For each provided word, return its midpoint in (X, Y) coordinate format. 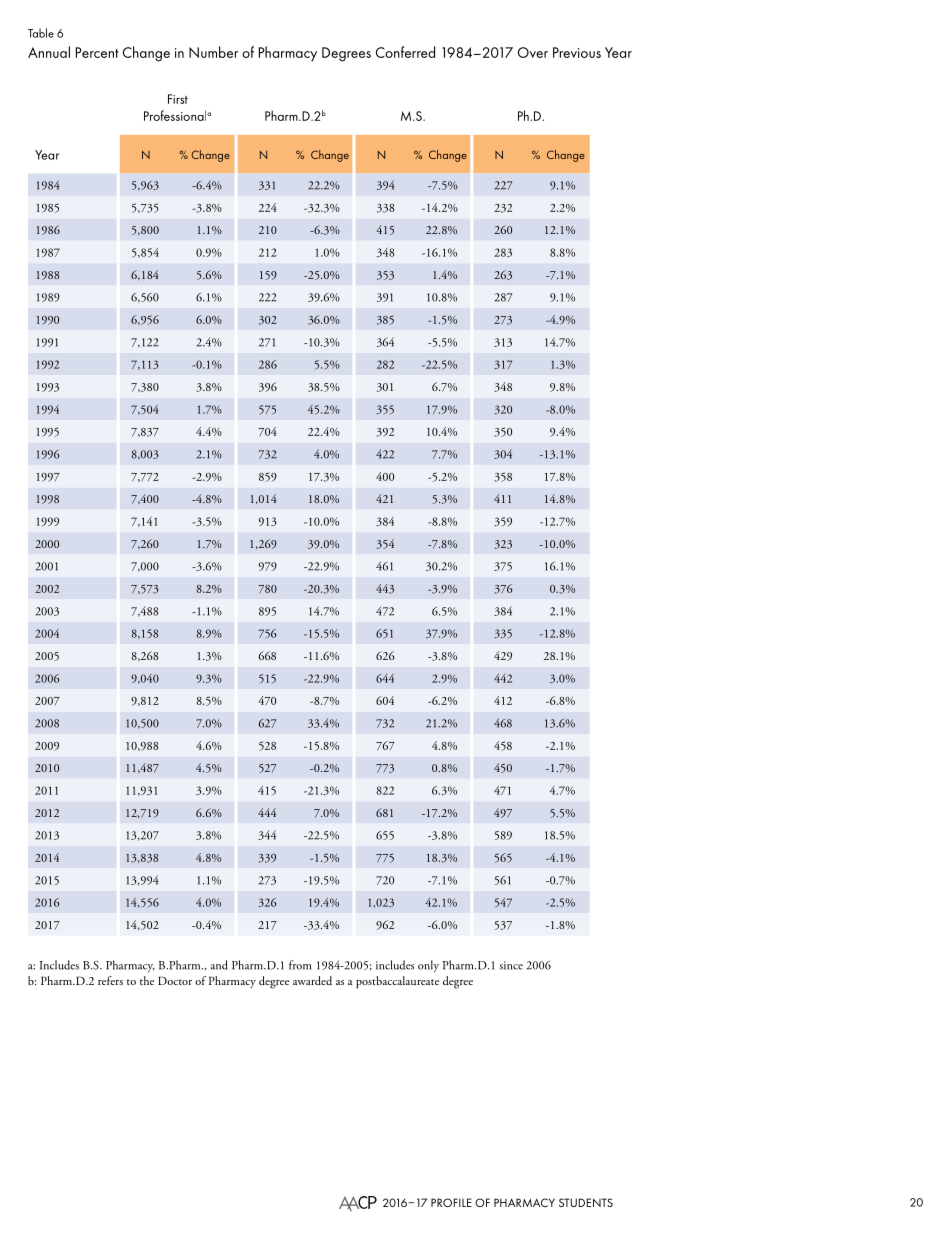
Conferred (405, 52)
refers (110, 980)
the (147, 980)
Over (533, 52)
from (300, 965)
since (511, 965)
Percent (97, 52)
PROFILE (451, 1202)
